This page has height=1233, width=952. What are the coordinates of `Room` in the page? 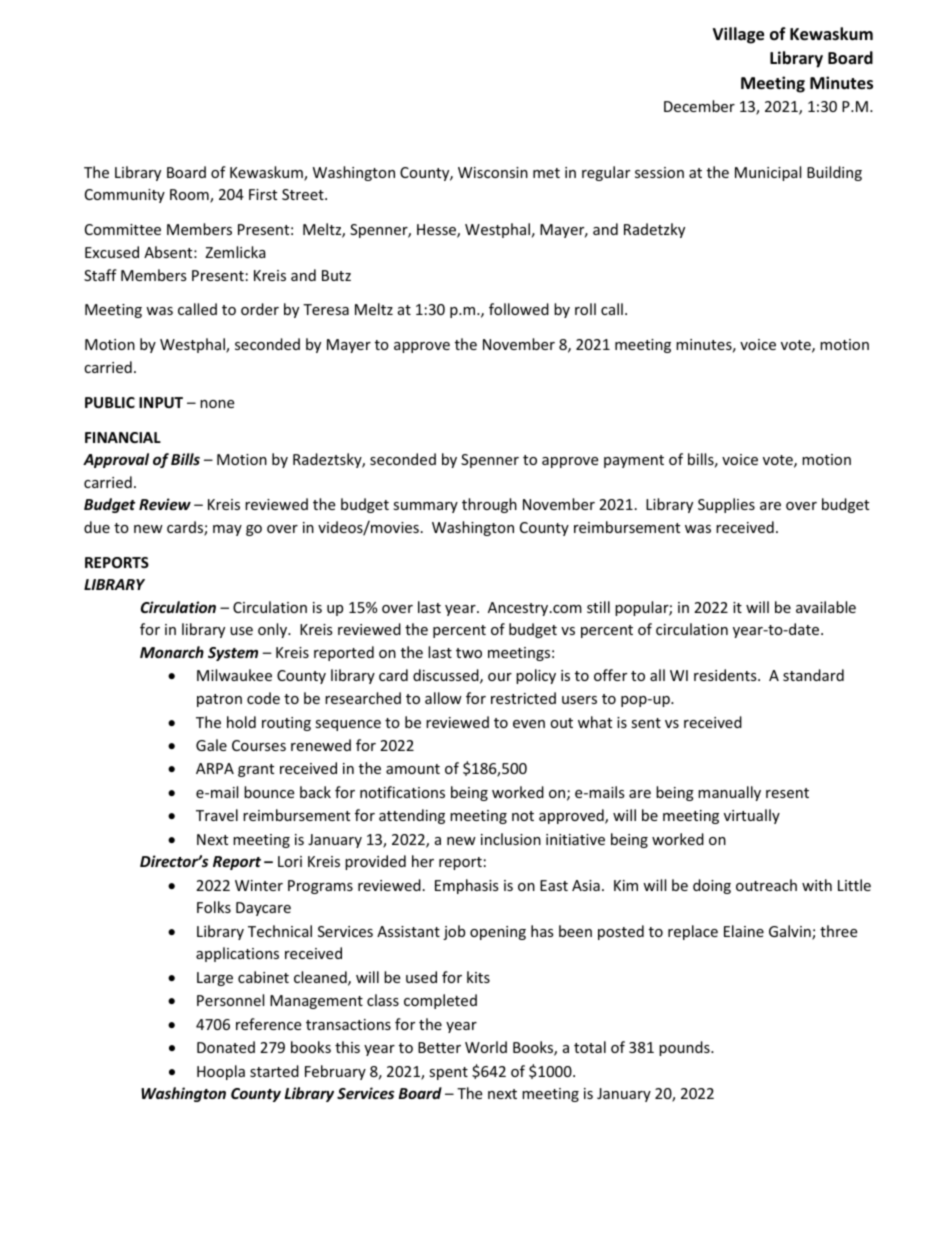 It's located at (190, 196).
